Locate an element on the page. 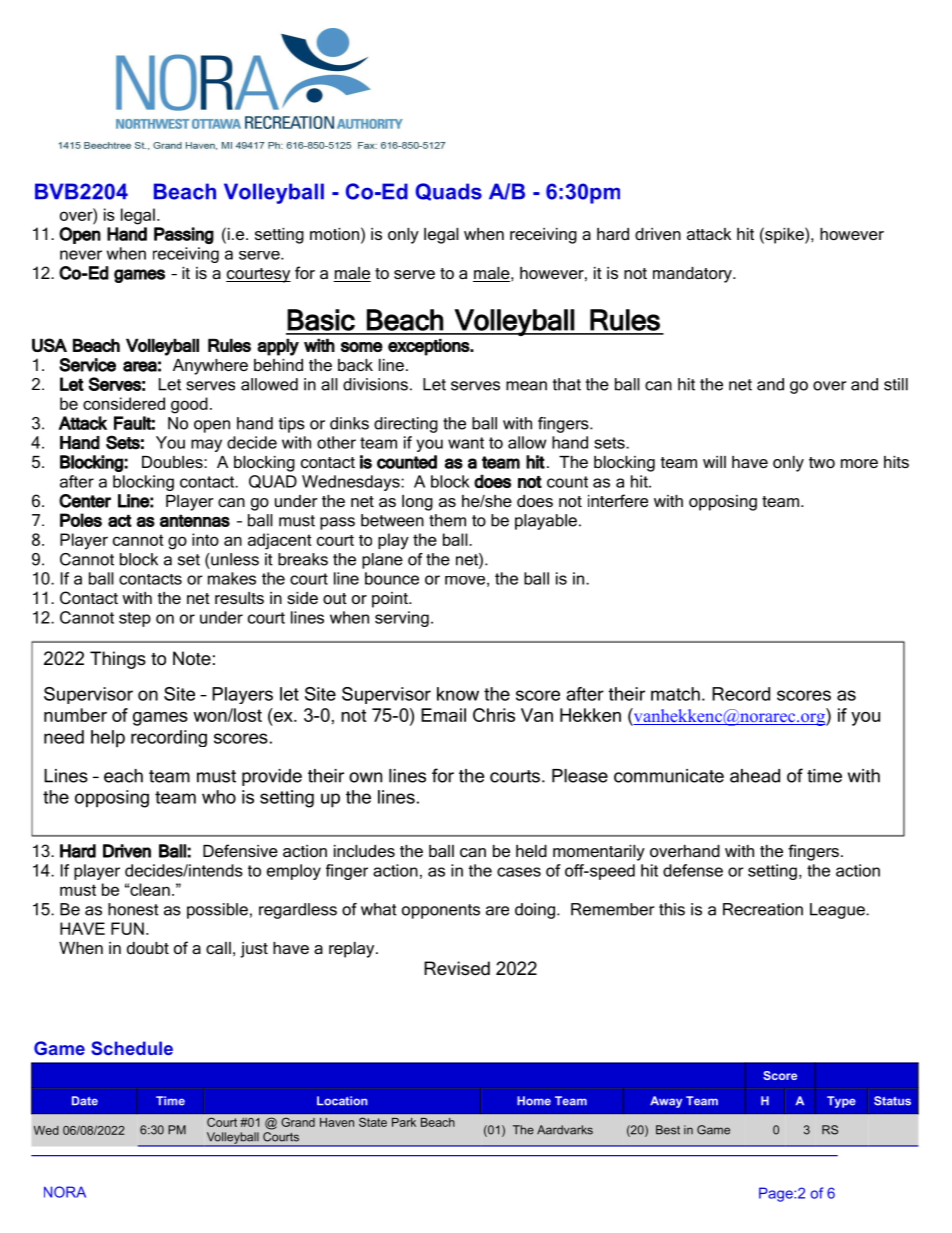 This page has height=1233, width=952. Home is located at coordinates (534, 1101).
